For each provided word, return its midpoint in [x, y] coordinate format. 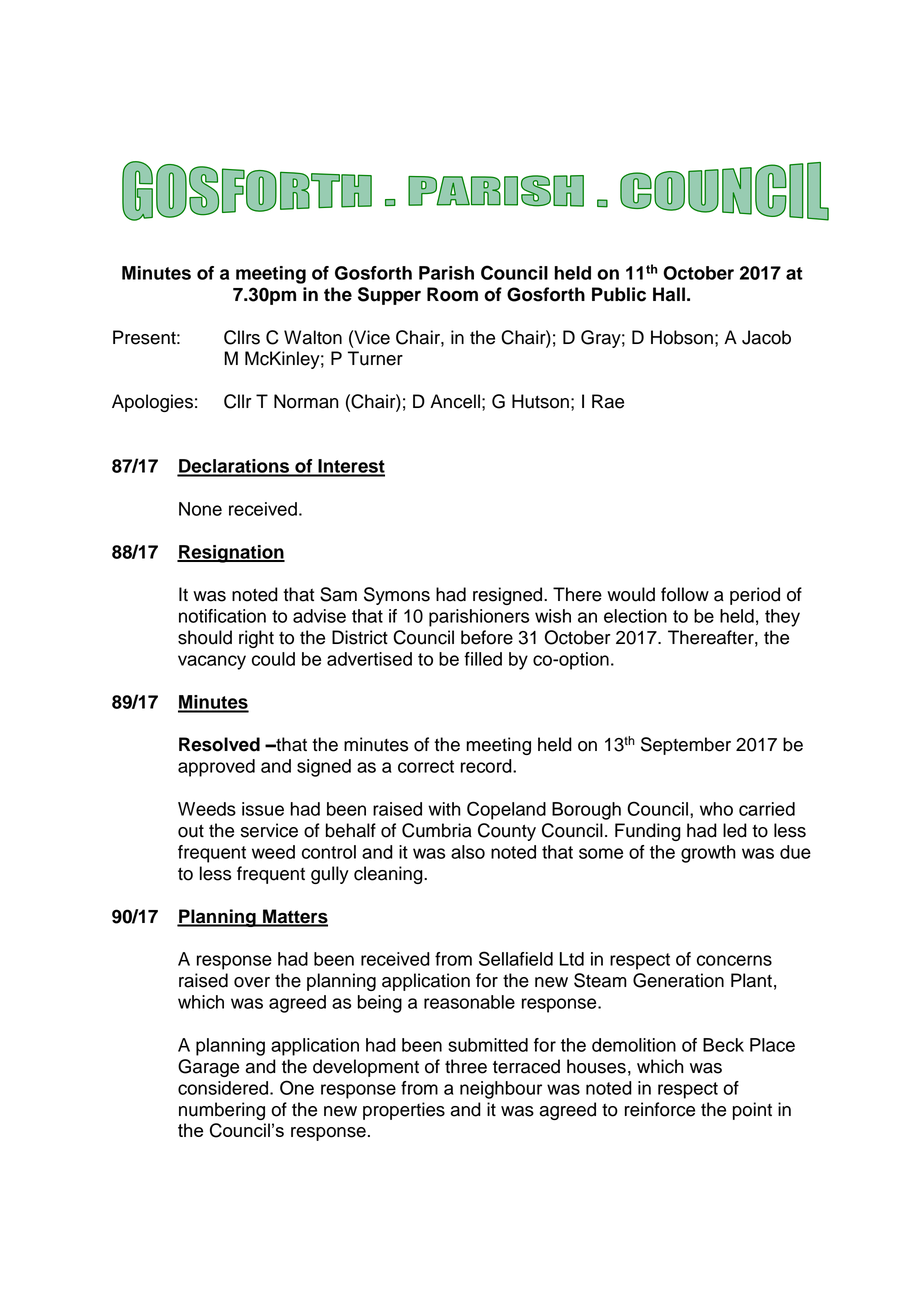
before [487, 637]
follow [685, 594]
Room [452, 294]
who [716, 809]
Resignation [231, 554]
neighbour [501, 1090]
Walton [313, 337]
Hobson [682, 337]
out [191, 831]
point [752, 1111]
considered [223, 1088]
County [507, 832]
